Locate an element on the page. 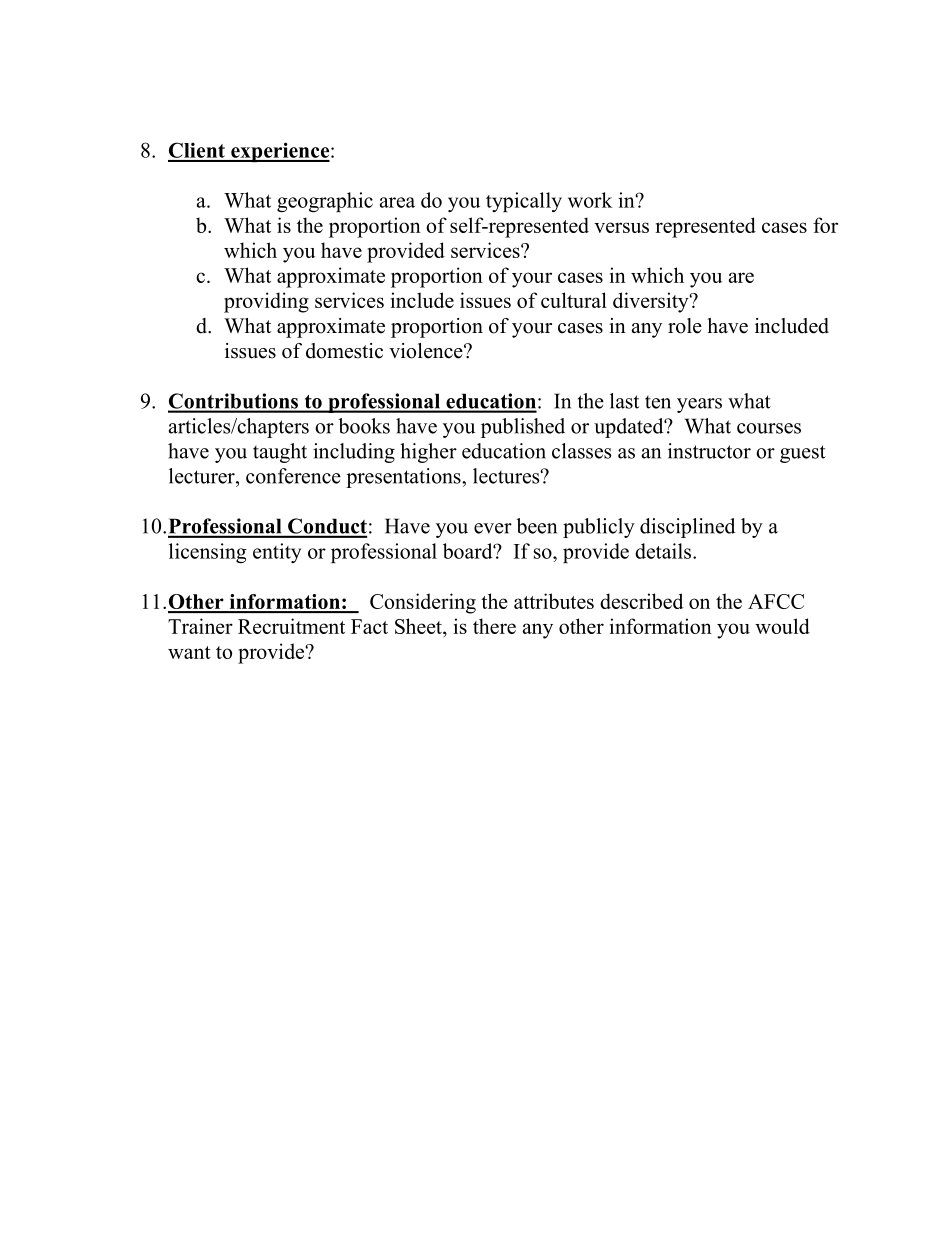 Image resolution: width=952 pixels, height=1233 pixels. role is located at coordinates (685, 326).
